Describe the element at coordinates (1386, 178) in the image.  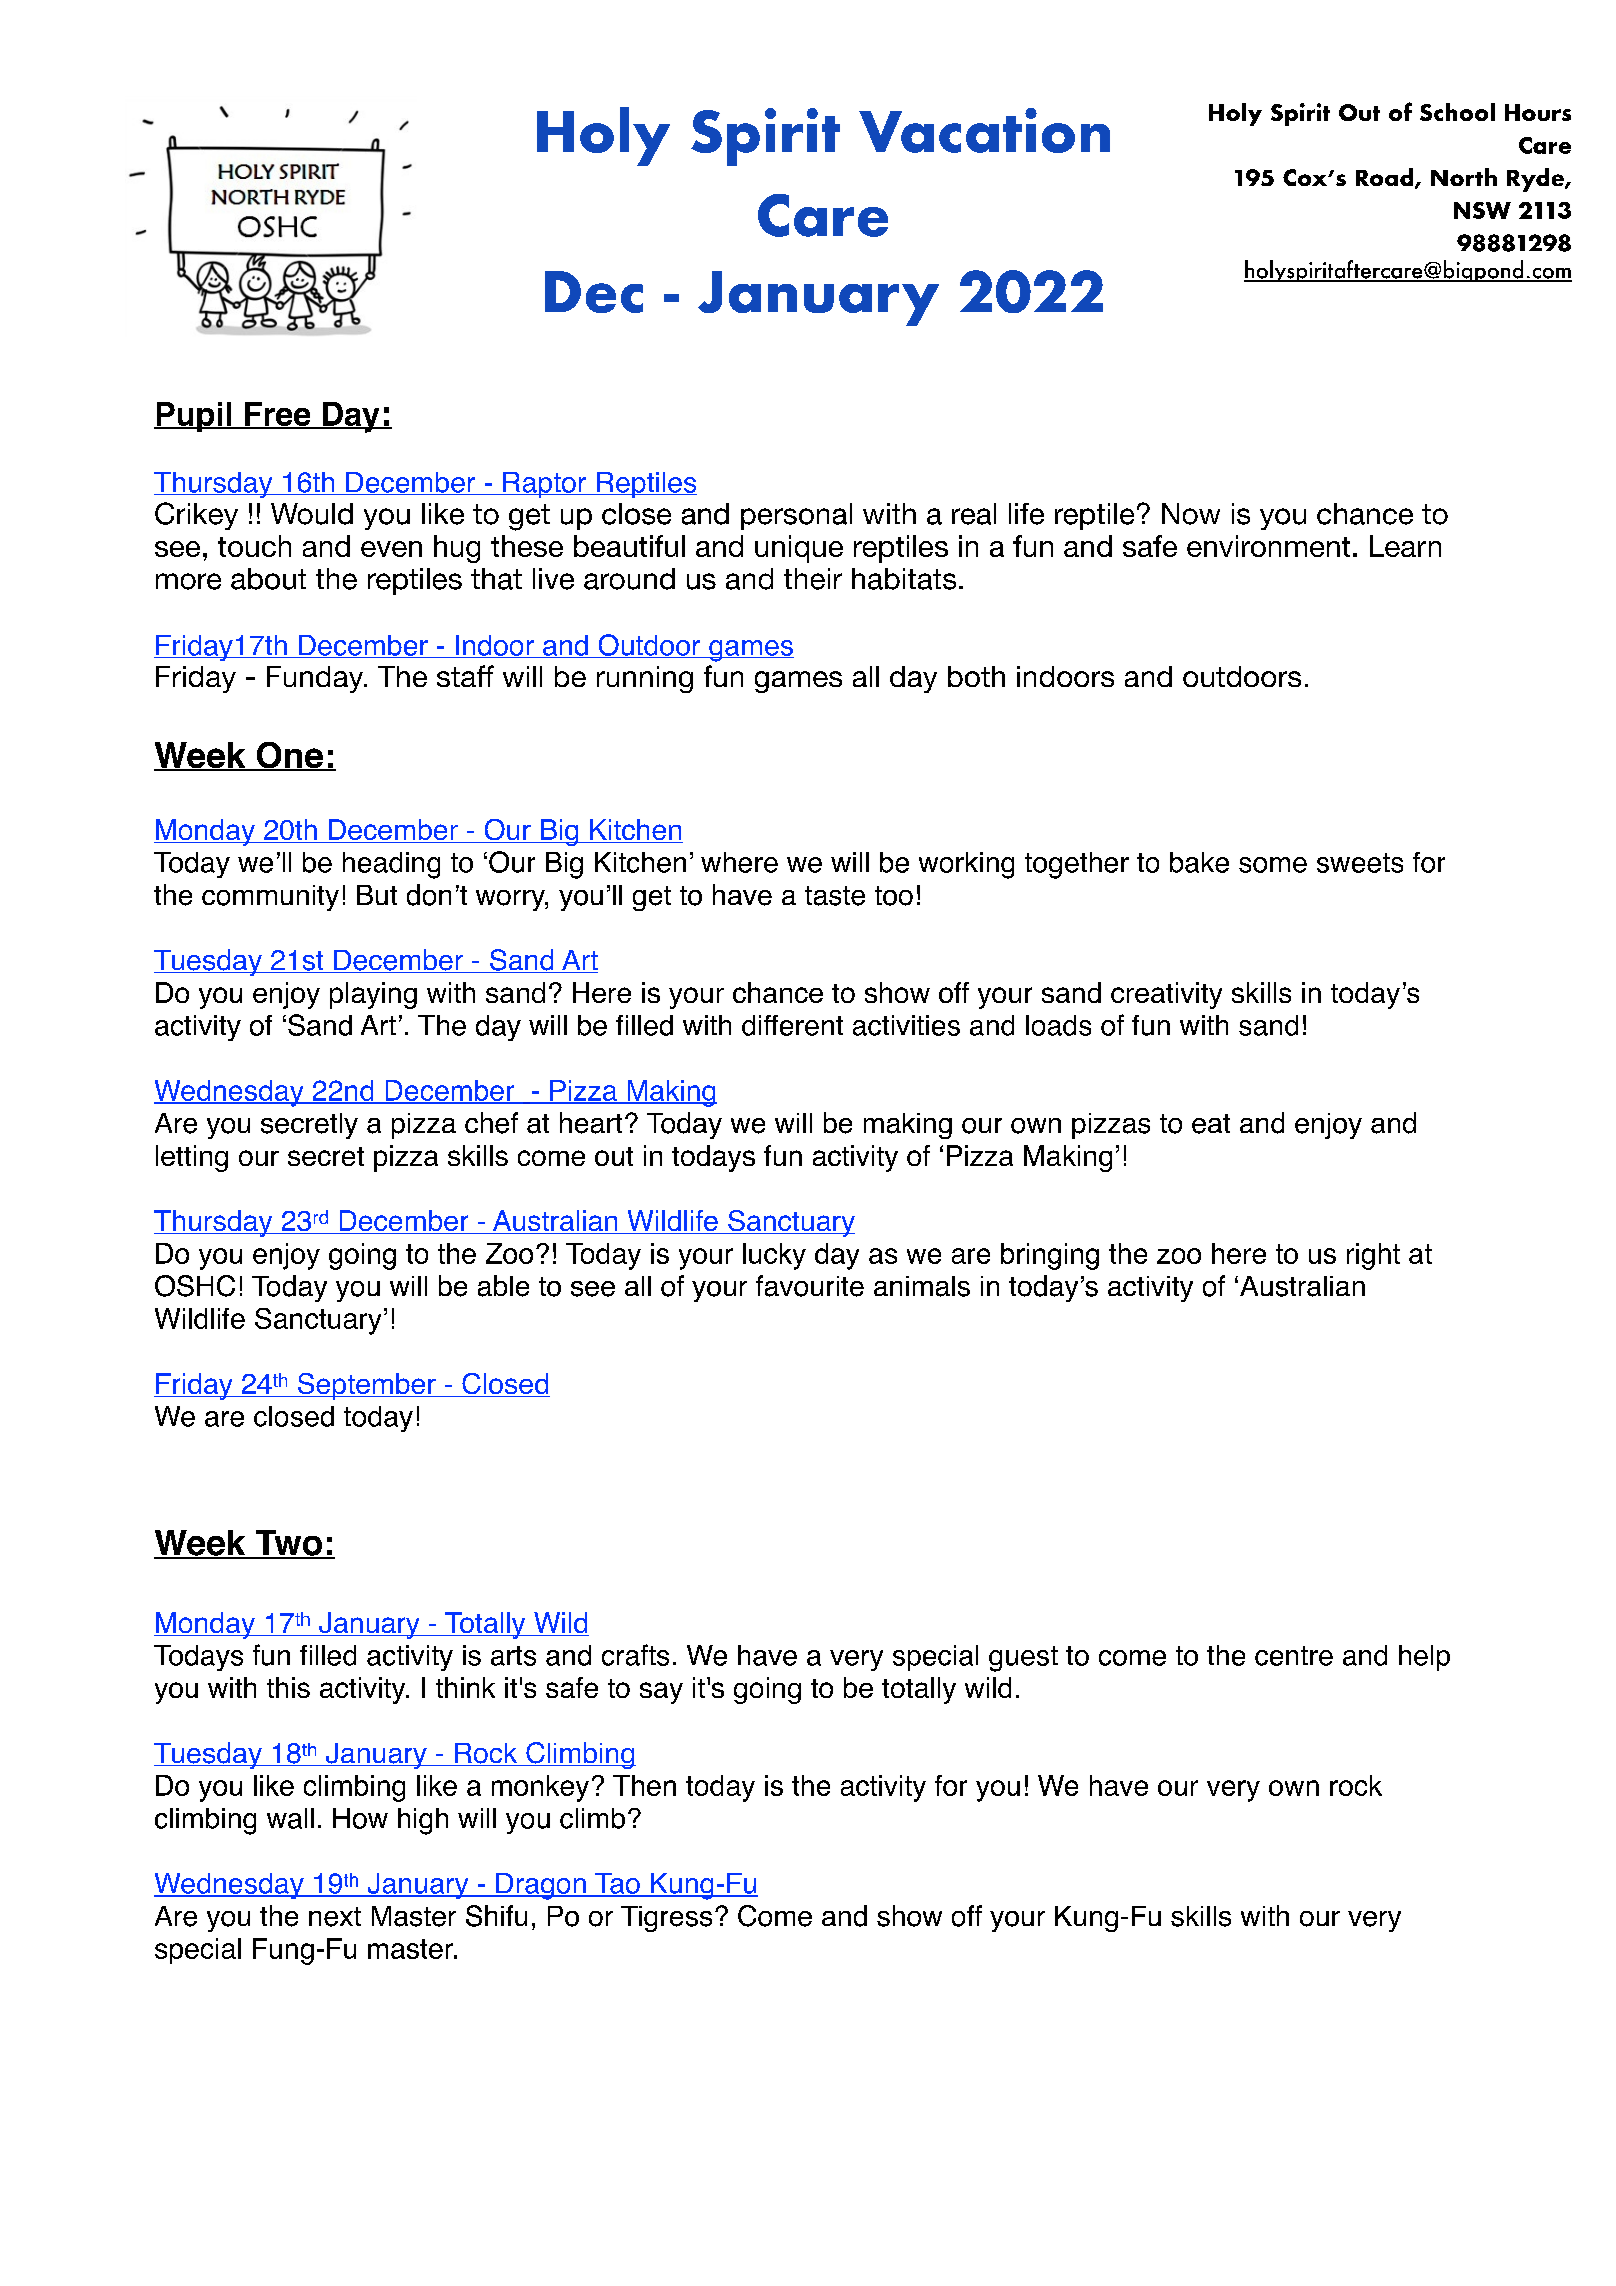
I see `Road` at that location.
